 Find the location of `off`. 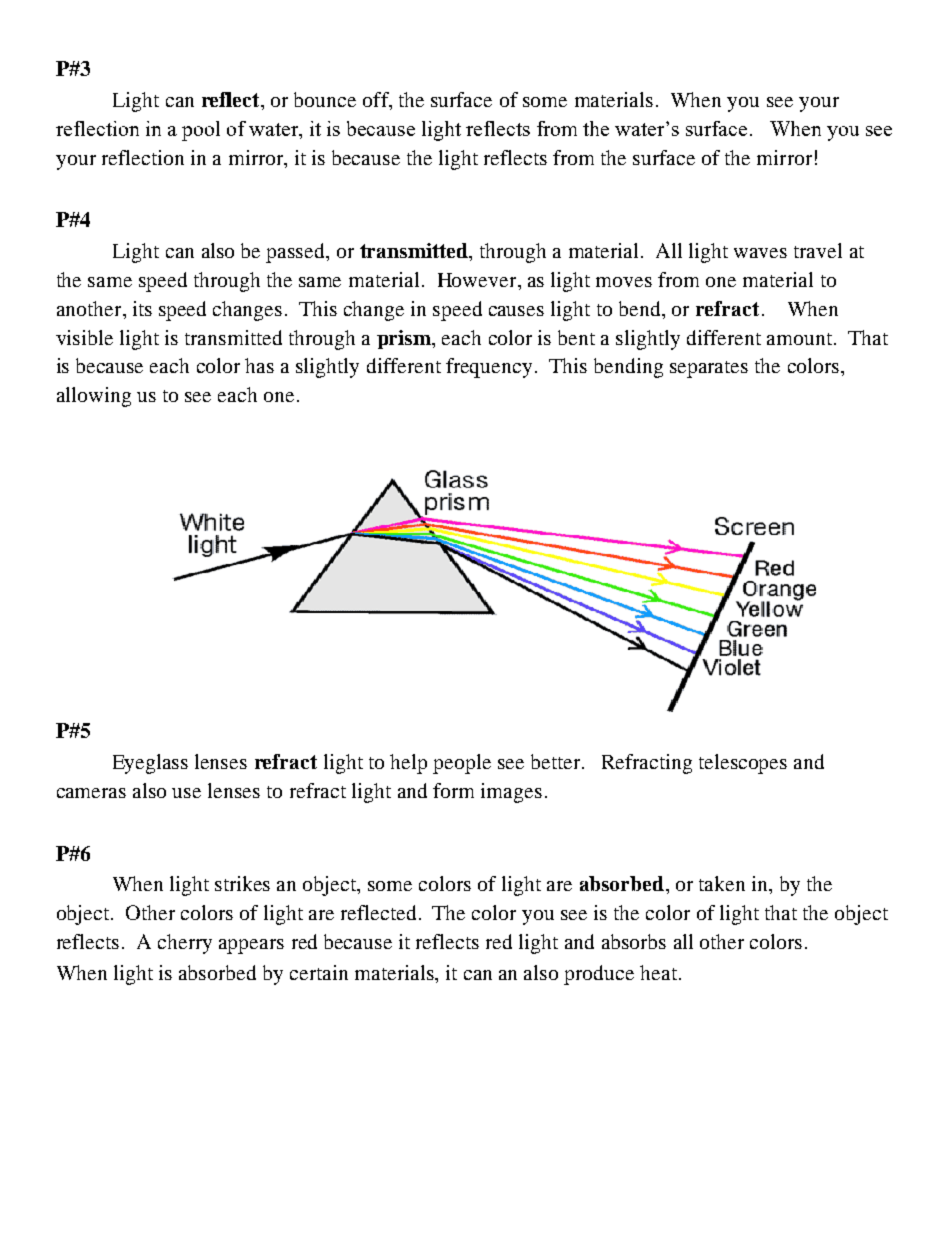

off is located at coordinates (377, 101).
